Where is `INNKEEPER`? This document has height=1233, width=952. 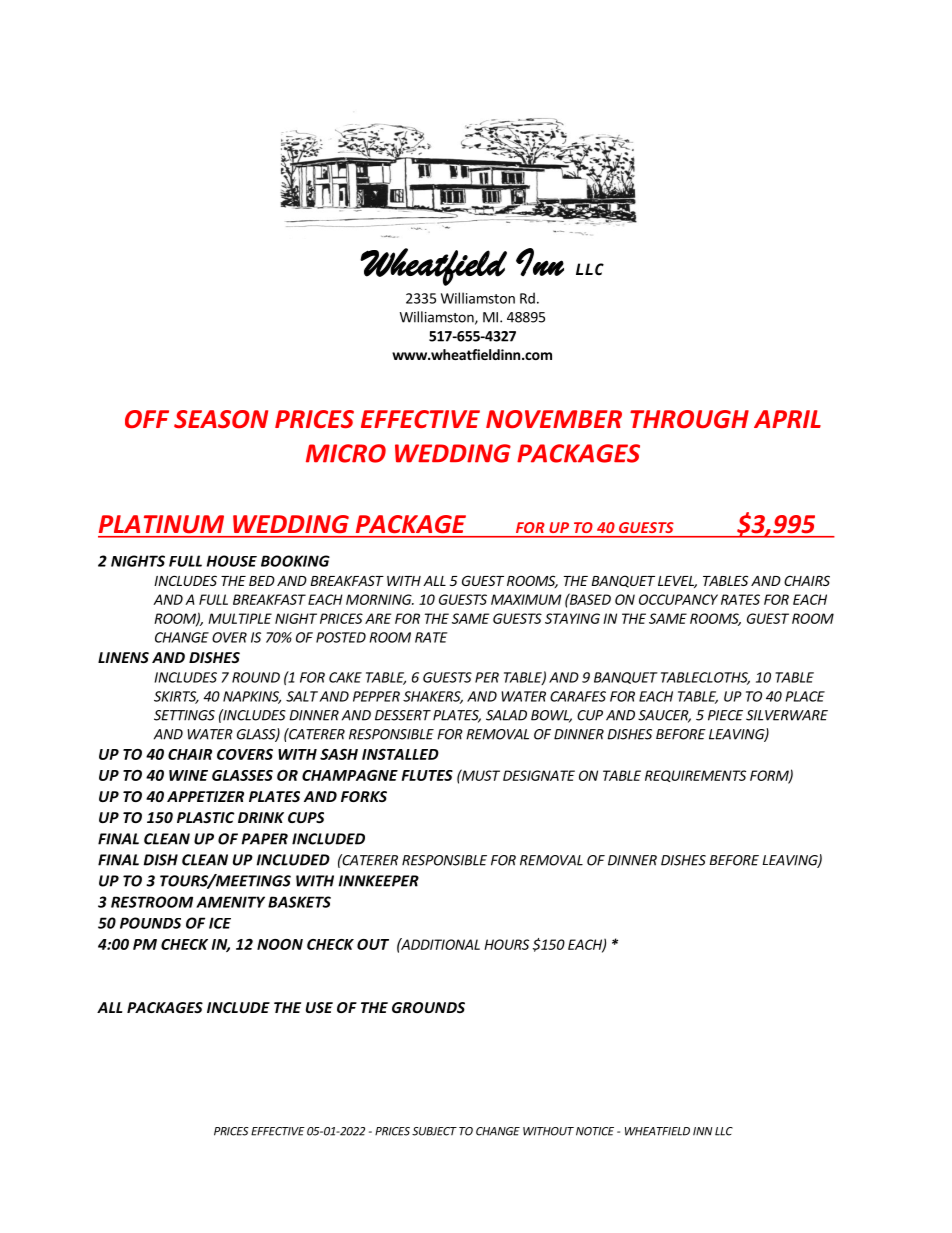 INNKEEPER is located at coordinates (378, 881).
